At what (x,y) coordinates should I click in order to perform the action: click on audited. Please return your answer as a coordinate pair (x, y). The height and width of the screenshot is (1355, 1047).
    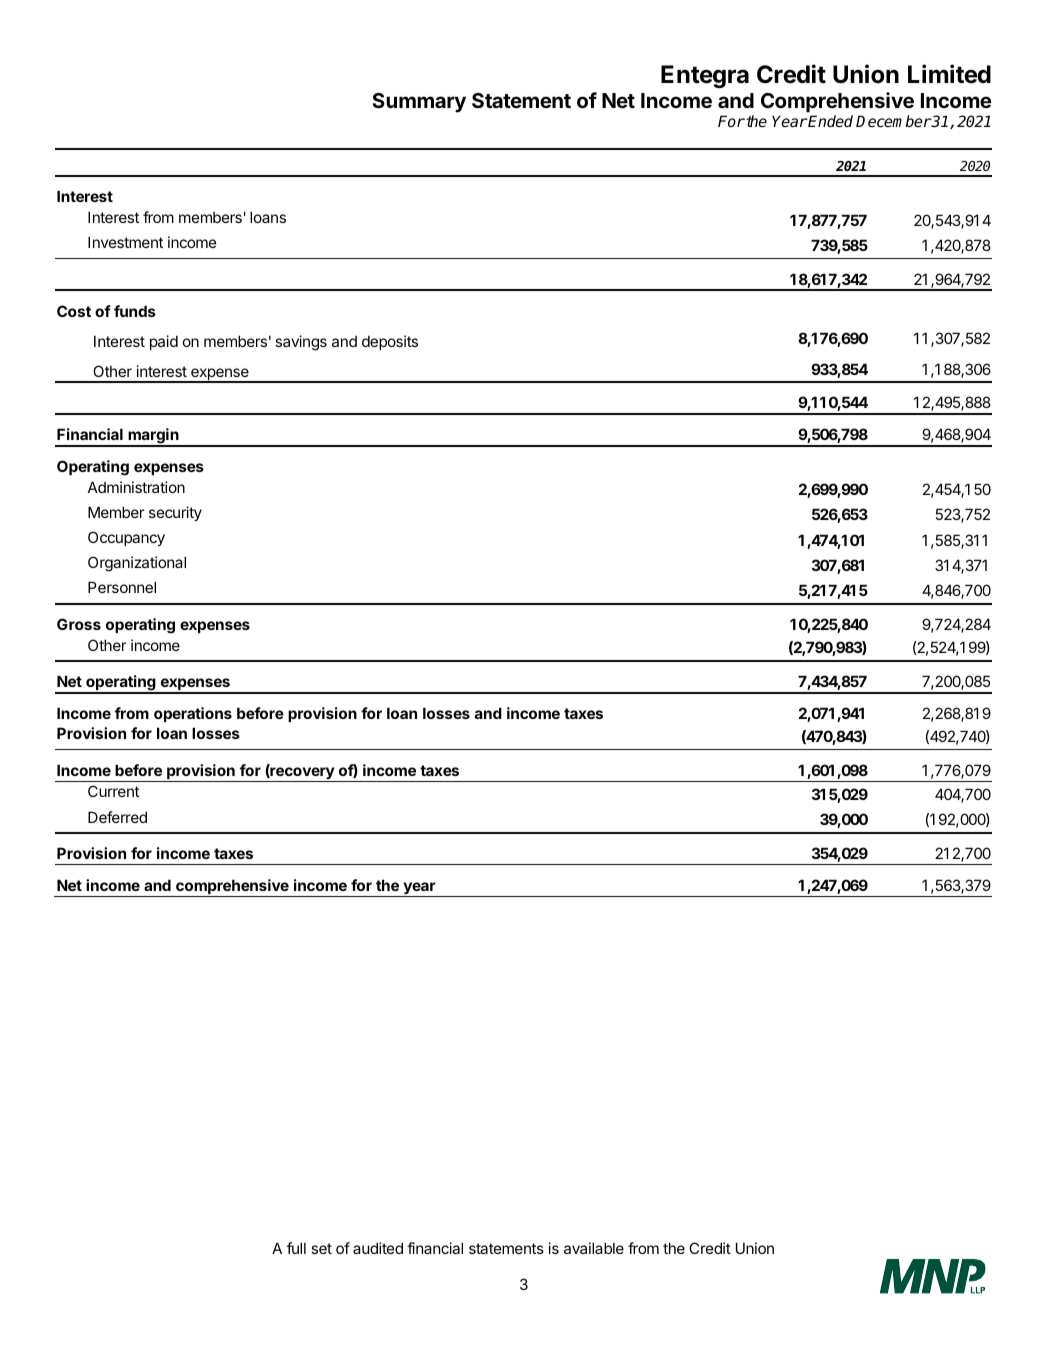
    Looking at the image, I should click on (378, 1248).
